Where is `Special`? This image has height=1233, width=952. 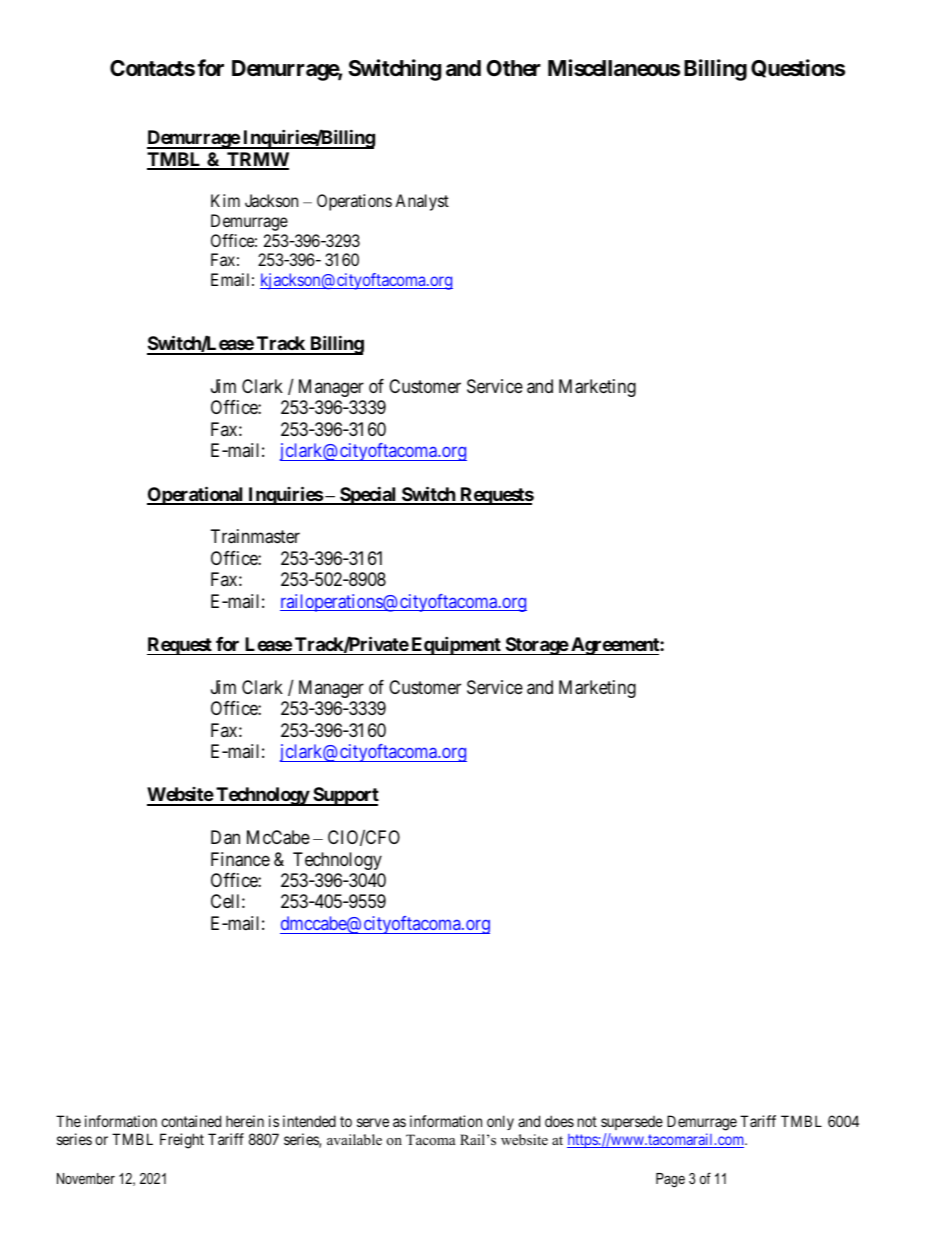 Special is located at coordinates (368, 495).
